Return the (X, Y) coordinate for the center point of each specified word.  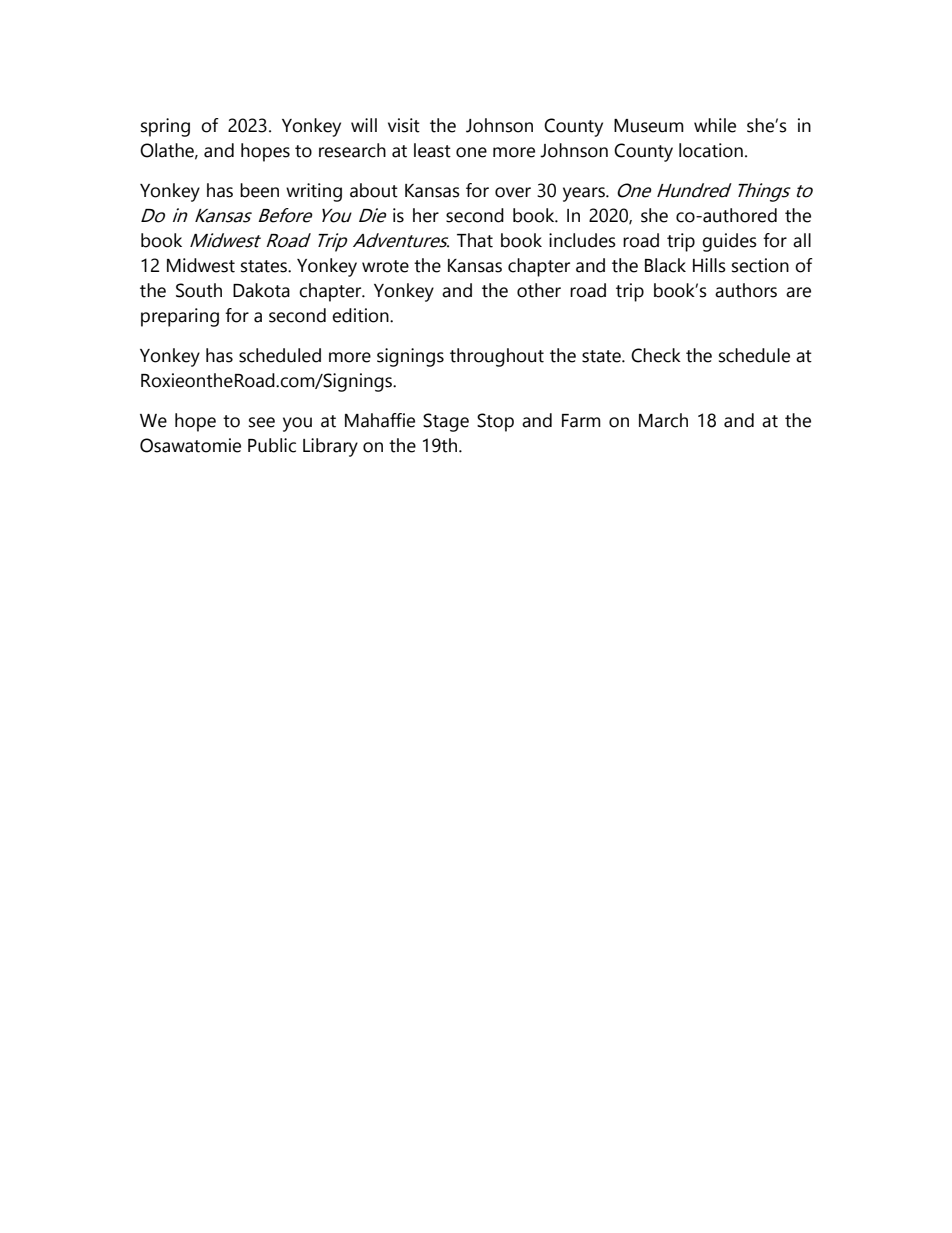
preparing (180, 317)
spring (165, 127)
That (475, 240)
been (259, 190)
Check (656, 355)
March (663, 420)
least (432, 150)
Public (272, 445)
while (715, 125)
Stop (495, 422)
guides (729, 242)
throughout (497, 357)
